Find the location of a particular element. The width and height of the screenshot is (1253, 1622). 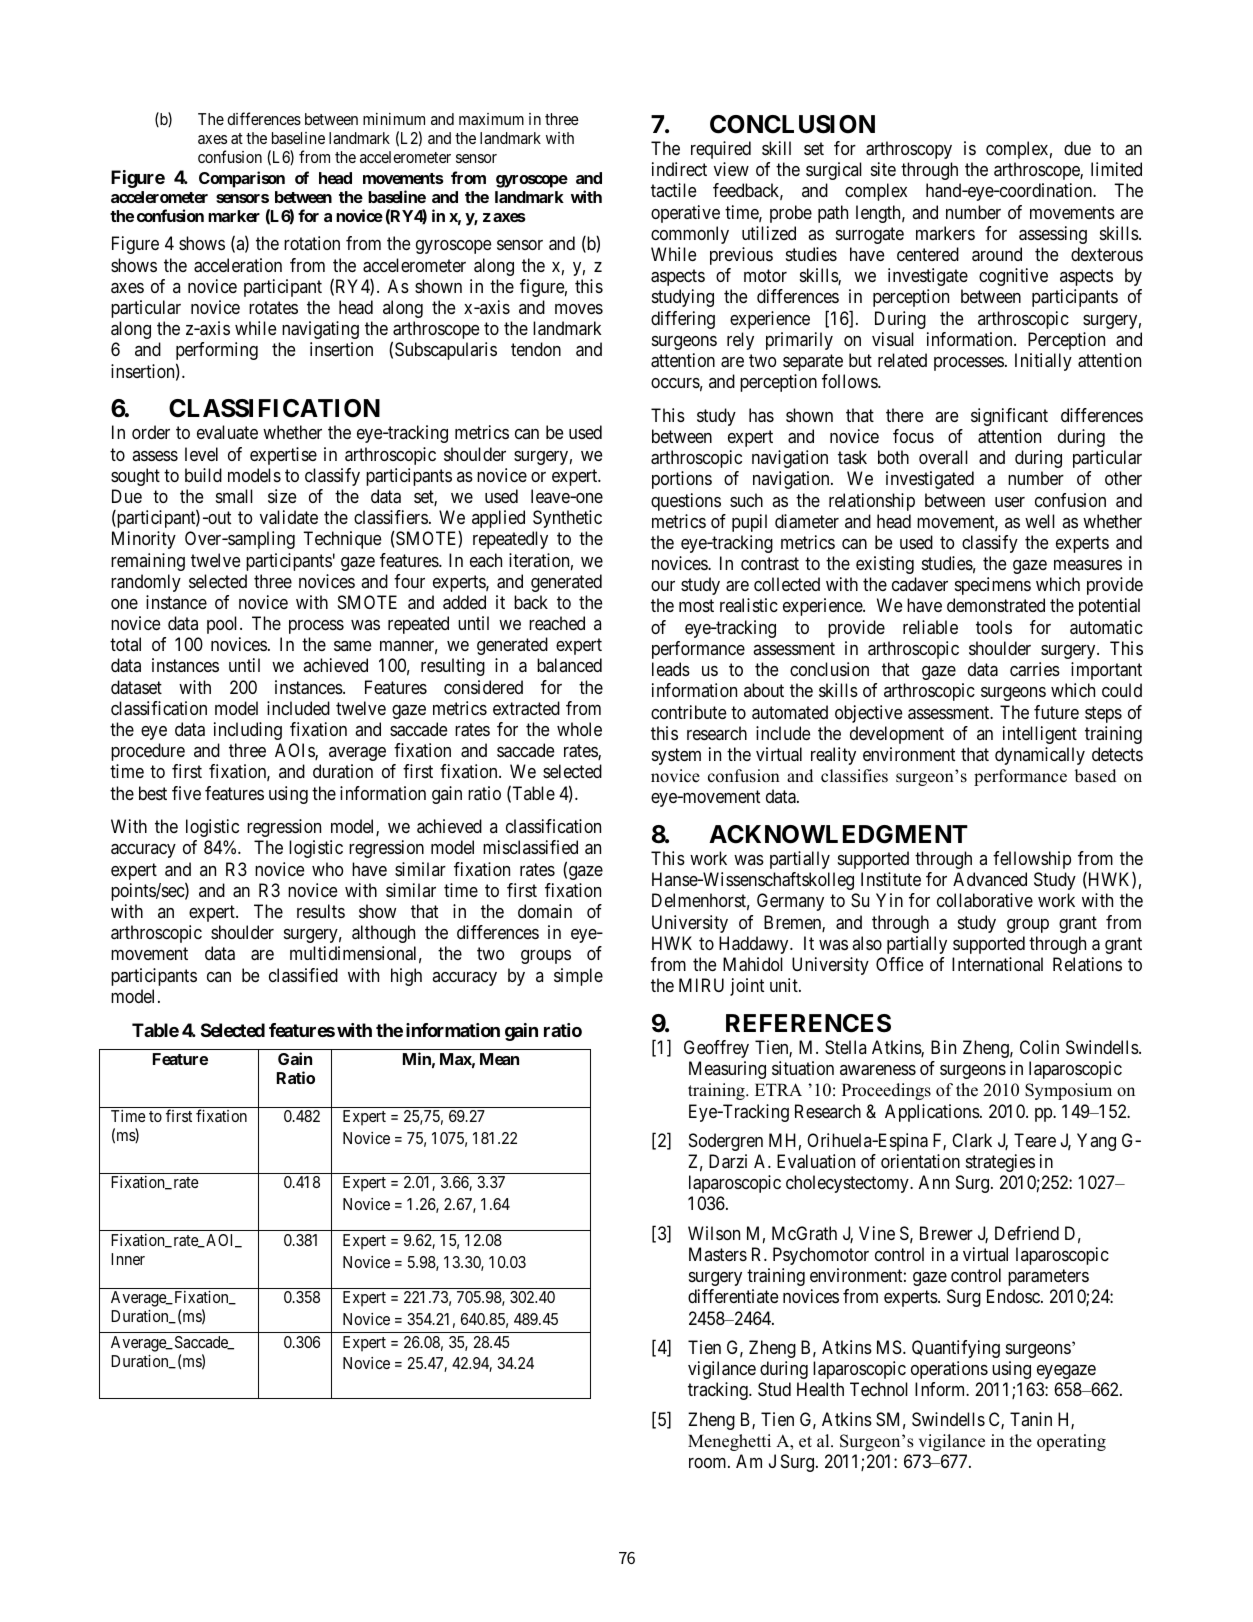

domain is located at coordinates (545, 911).
